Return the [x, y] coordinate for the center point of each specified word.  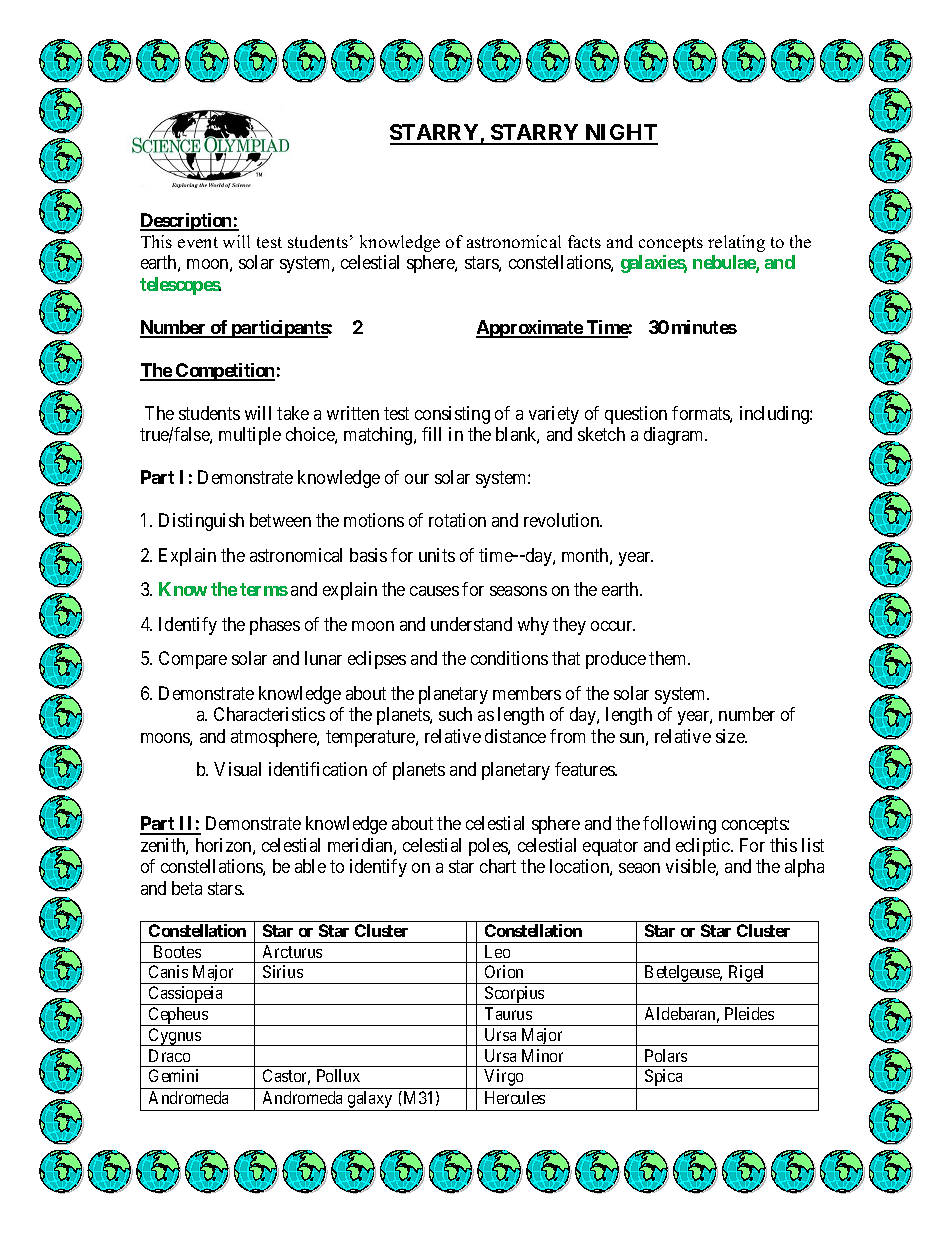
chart [498, 866]
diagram [675, 436]
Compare [193, 660]
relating [736, 243]
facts [584, 241]
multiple [250, 436]
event [198, 242]
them [669, 658]
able [310, 866]
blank [517, 435]
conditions [509, 658]
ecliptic [704, 847]
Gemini [173, 1075]
